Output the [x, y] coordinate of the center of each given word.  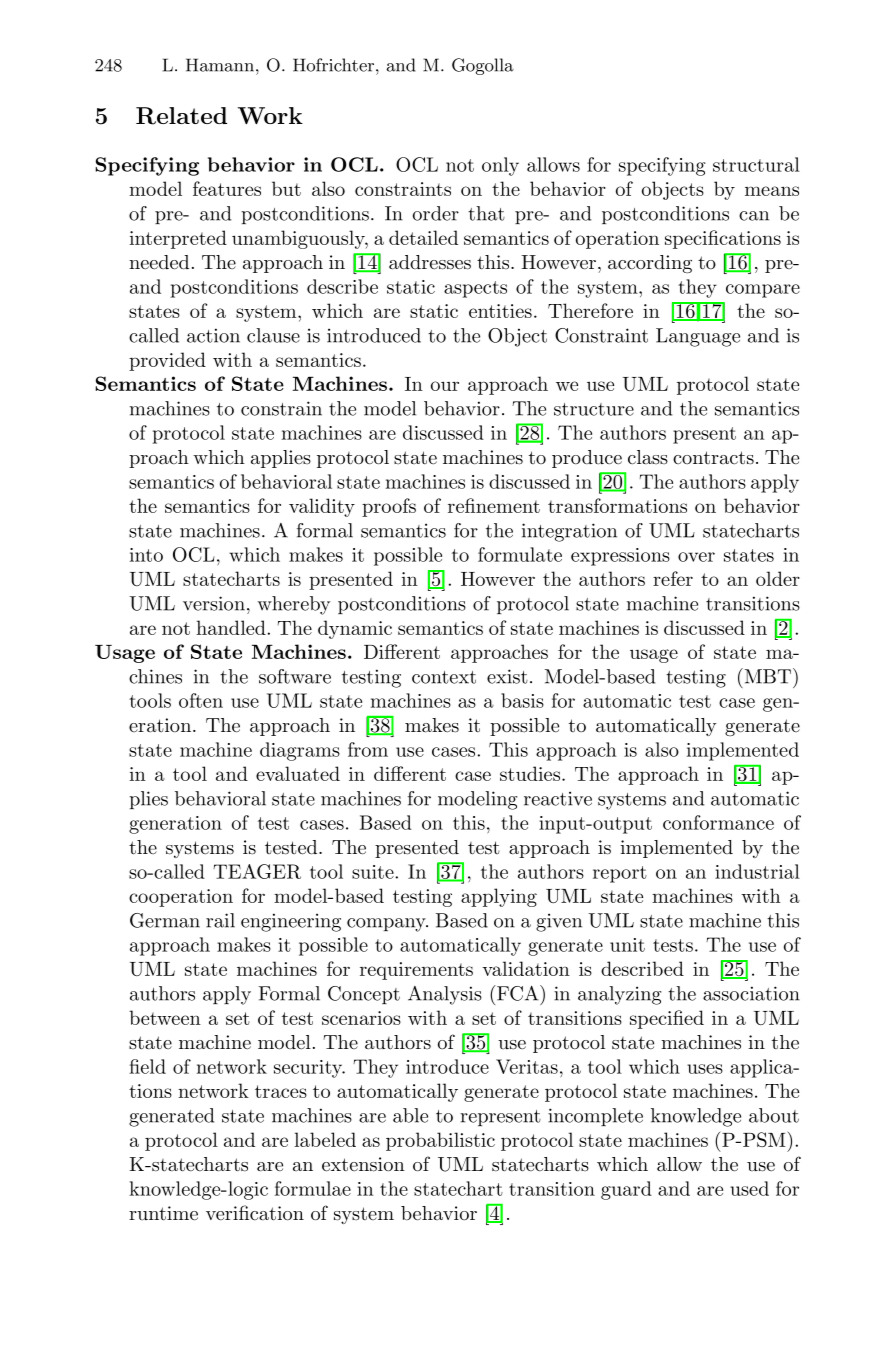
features [227, 188]
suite [374, 872]
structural [756, 164]
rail [220, 920]
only [500, 166]
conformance [718, 822]
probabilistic [440, 1141]
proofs [389, 507]
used [749, 1188]
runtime [163, 1213]
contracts [713, 458]
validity [322, 507]
